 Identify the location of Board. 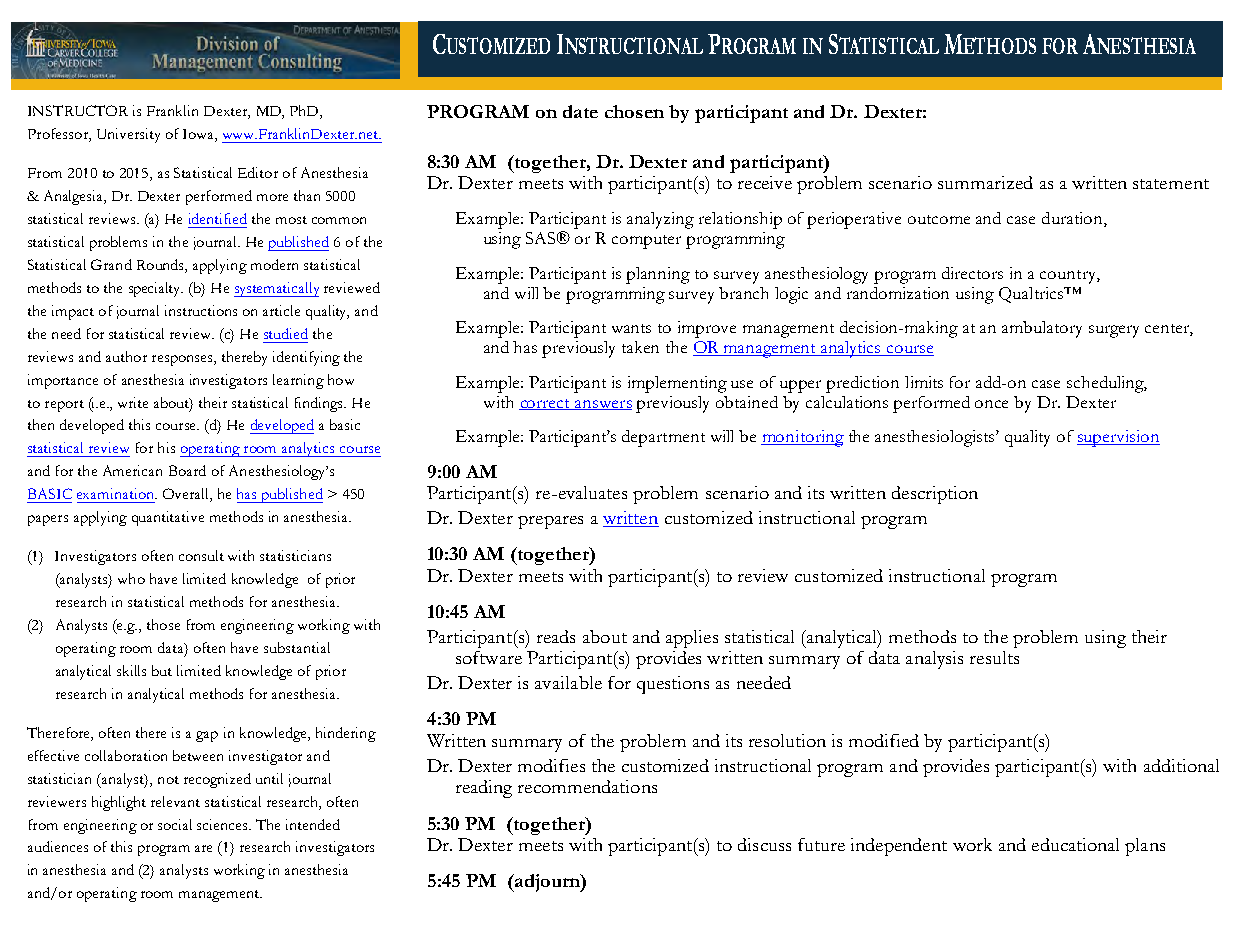
(187, 470).
